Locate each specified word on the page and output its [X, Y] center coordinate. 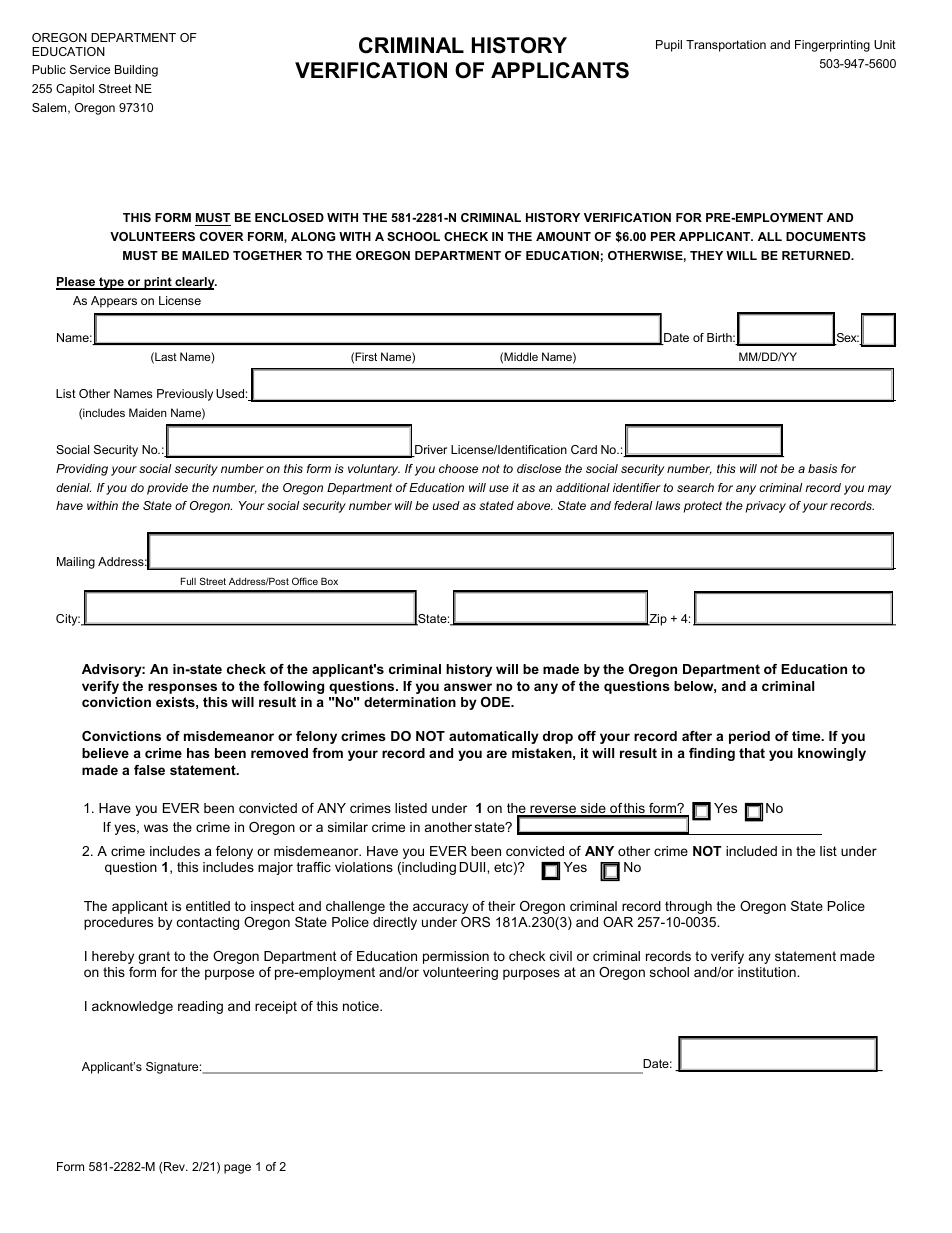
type [111, 283]
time [807, 736]
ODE [496, 702]
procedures [118, 923]
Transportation [726, 46]
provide [167, 489]
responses [182, 688]
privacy [766, 507]
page [237, 1169]
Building [136, 71]
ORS [475, 922]
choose [458, 468]
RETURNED [817, 255]
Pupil [669, 46]
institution [768, 972]
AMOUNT [563, 236]
